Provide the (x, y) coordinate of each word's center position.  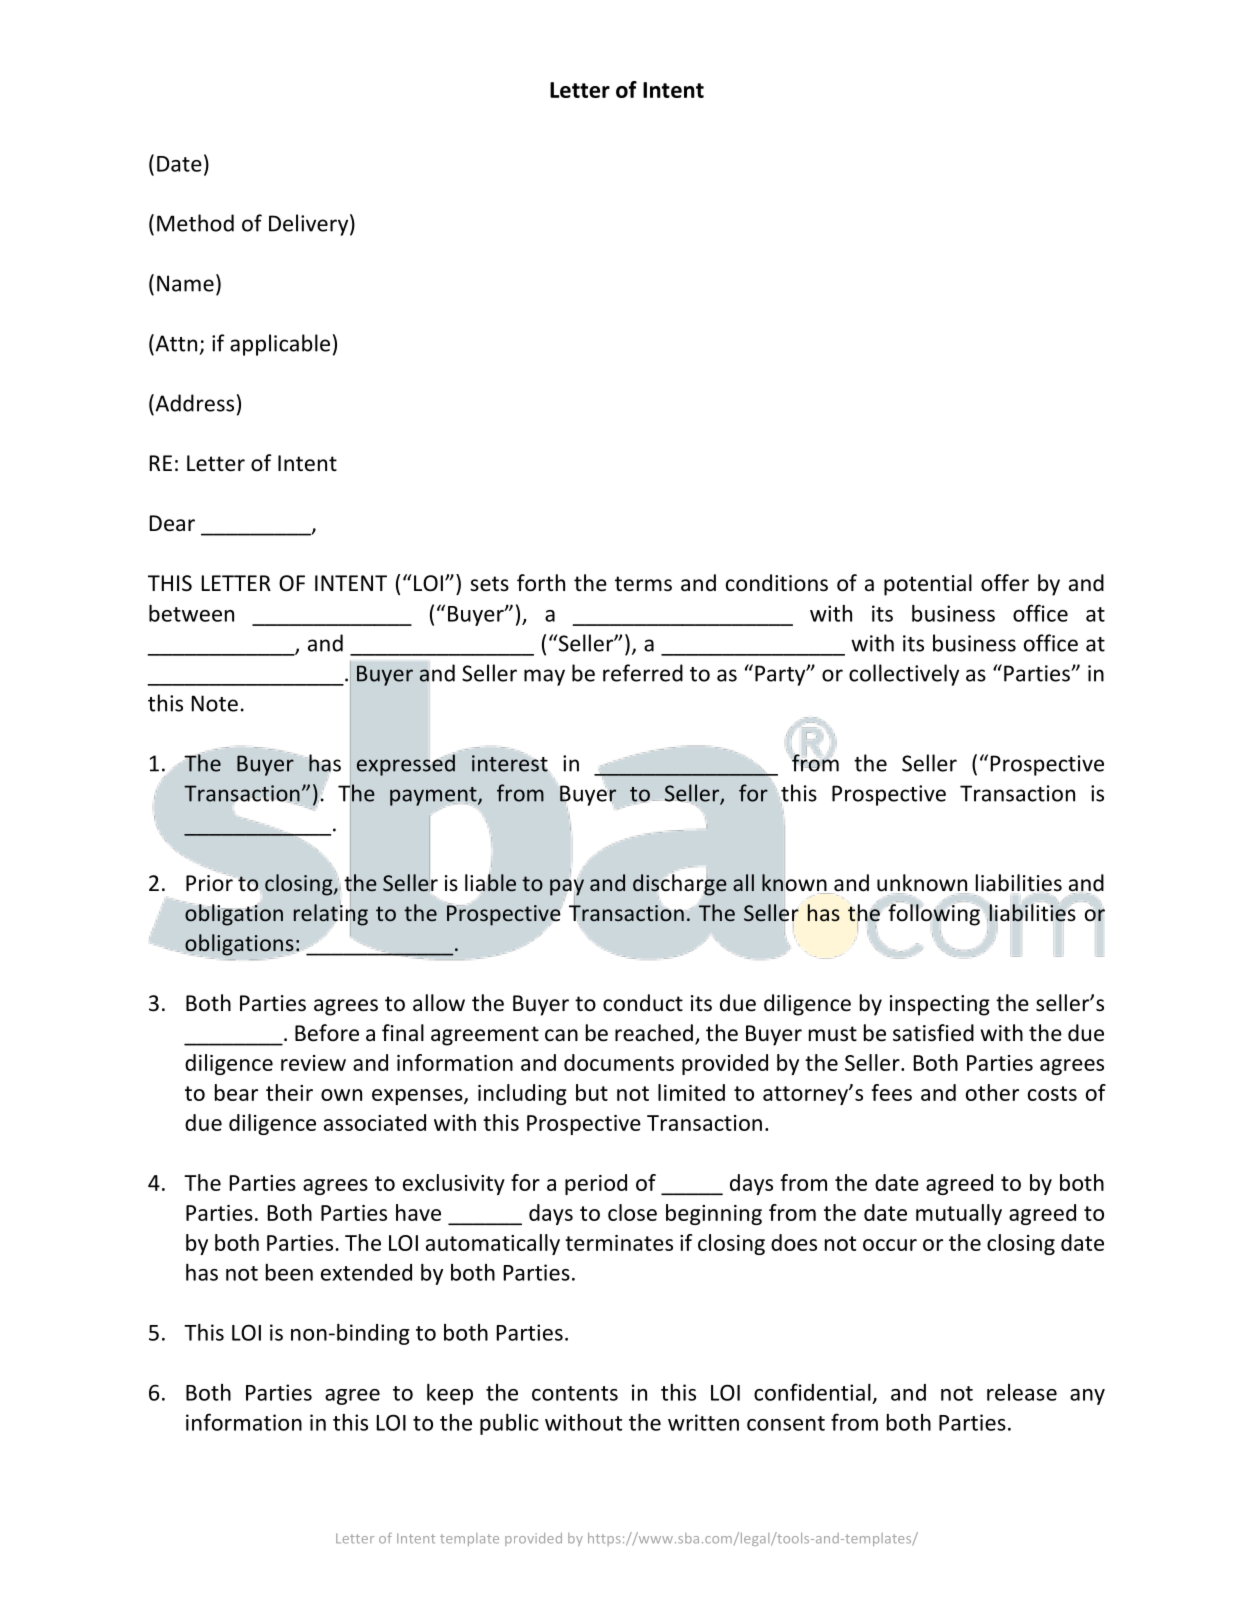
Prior (210, 882)
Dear (172, 523)
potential (928, 585)
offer (1005, 583)
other (992, 1092)
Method (195, 223)
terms (643, 584)
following (934, 914)
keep (450, 1394)
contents (575, 1393)
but (592, 1092)
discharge (680, 885)
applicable (280, 345)
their (289, 1092)
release (1022, 1392)
